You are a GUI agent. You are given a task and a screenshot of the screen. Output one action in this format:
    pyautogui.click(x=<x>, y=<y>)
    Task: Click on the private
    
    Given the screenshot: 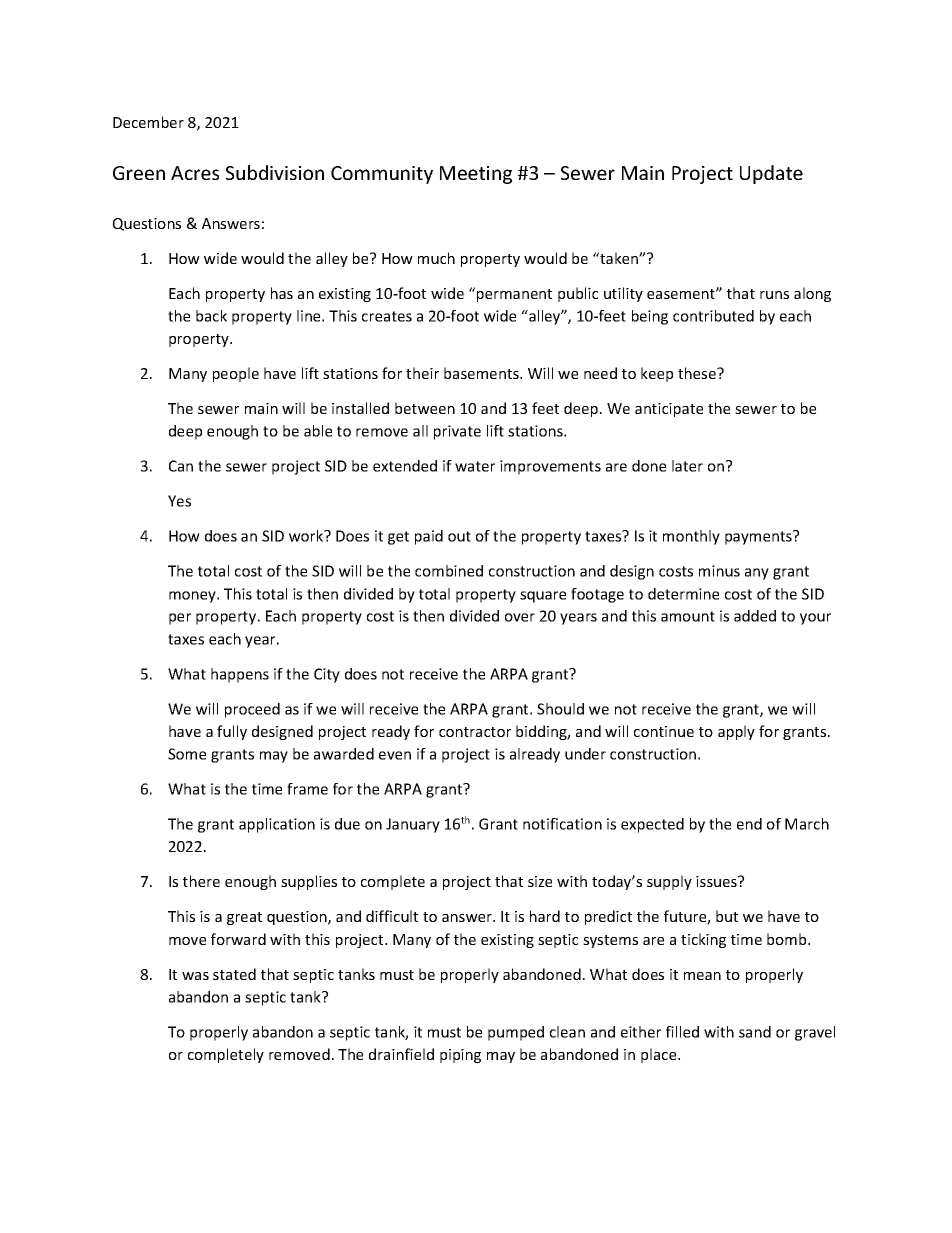 What is the action you would take?
    pyautogui.click(x=457, y=432)
